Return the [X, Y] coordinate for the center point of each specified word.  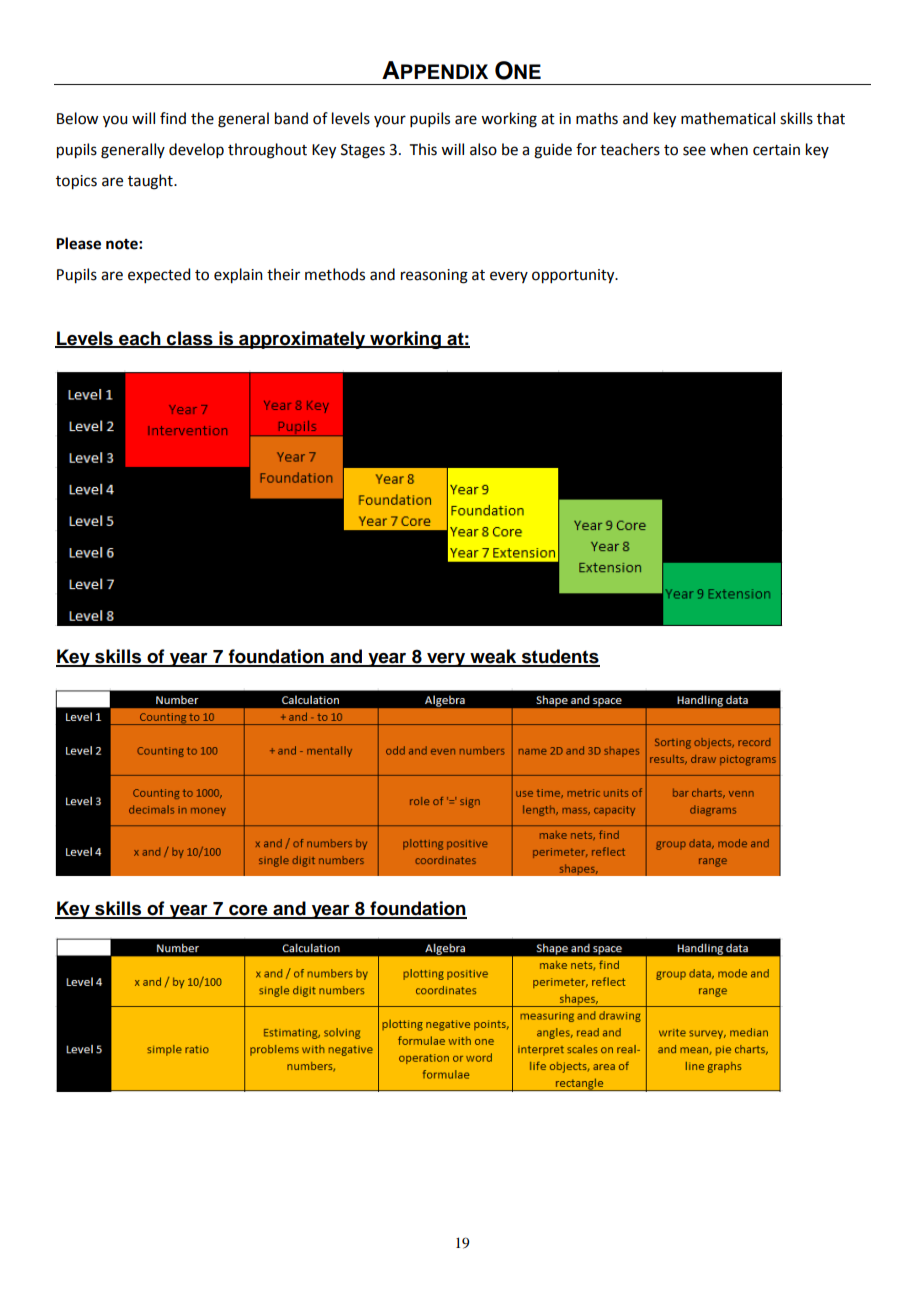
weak [493, 657]
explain [238, 276]
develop [196, 150]
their [283, 274]
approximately [302, 340]
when [729, 149]
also [483, 149]
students [560, 657]
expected [159, 275]
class [190, 339]
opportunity [574, 276]
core [248, 911]
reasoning [434, 276]
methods [335, 274]
